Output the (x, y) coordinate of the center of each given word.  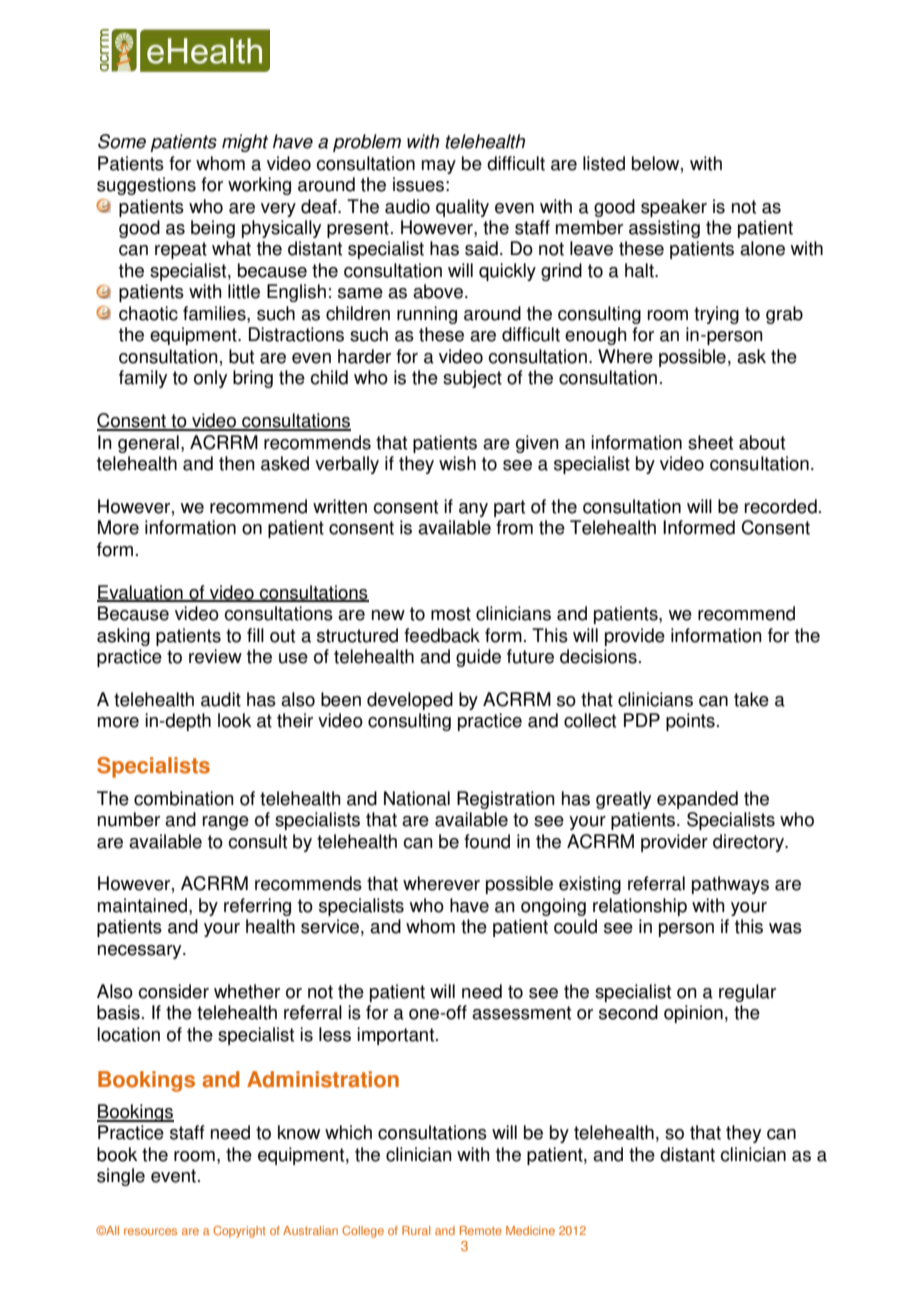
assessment (521, 1013)
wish (457, 463)
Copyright (239, 1232)
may (439, 167)
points (690, 722)
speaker (674, 208)
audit (221, 699)
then (237, 463)
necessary (141, 952)
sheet (710, 442)
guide (478, 658)
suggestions (146, 186)
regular (747, 993)
